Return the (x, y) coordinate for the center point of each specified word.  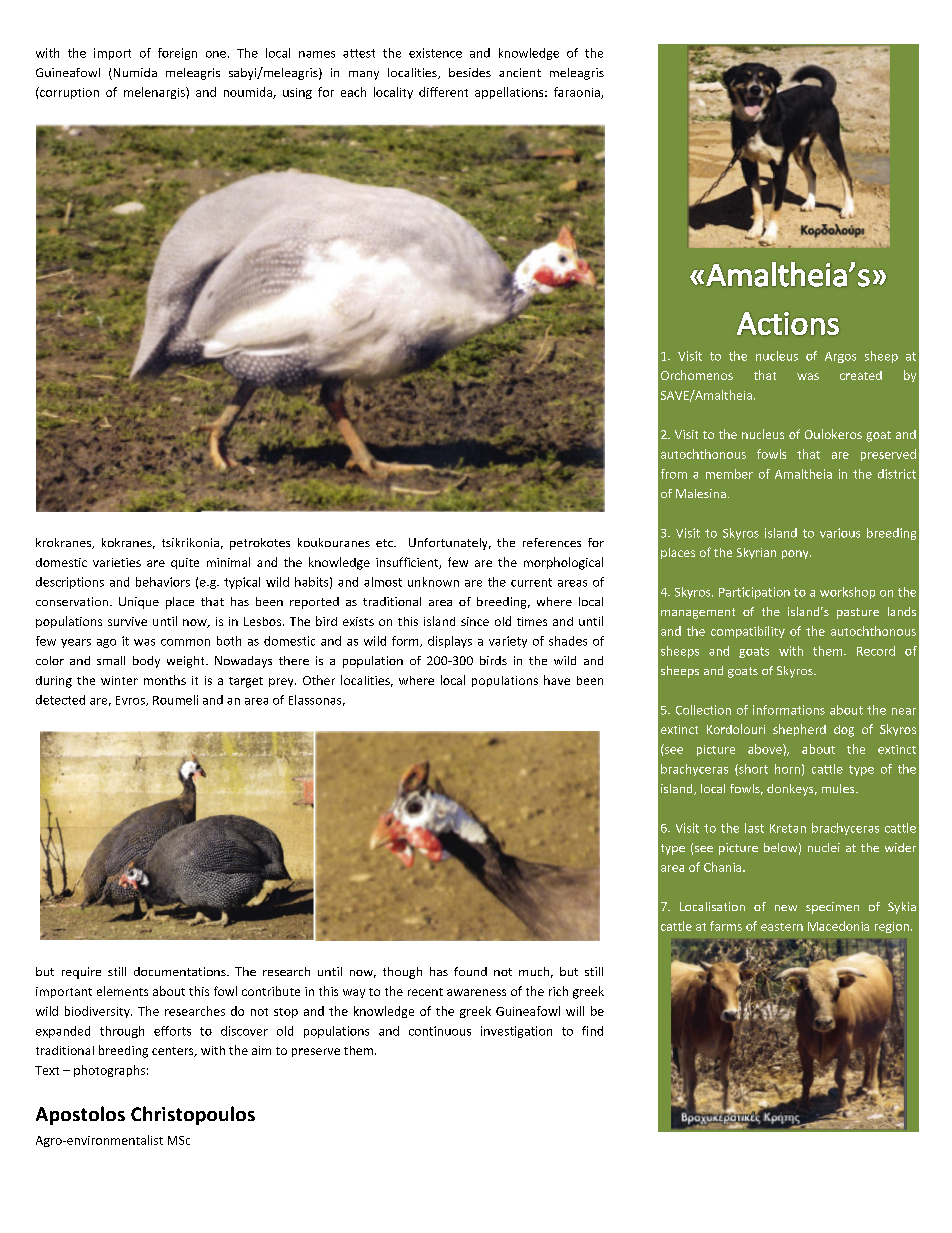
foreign (177, 54)
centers (174, 1052)
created (861, 375)
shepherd (799, 730)
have (557, 680)
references (552, 542)
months (165, 680)
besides (470, 72)
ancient (520, 72)
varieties (117, 562)
